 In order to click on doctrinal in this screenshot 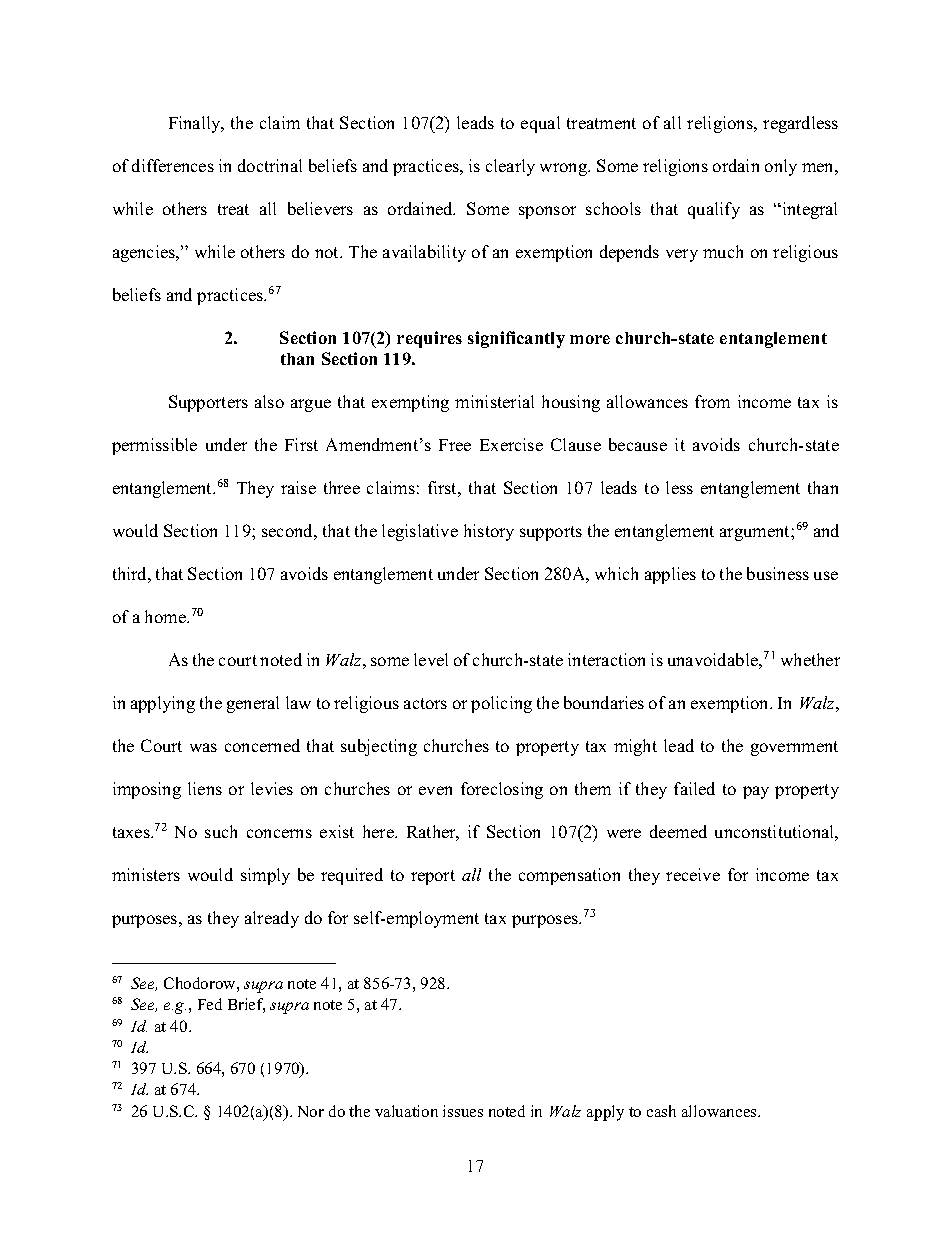, I will do `click(270, 165)`.
